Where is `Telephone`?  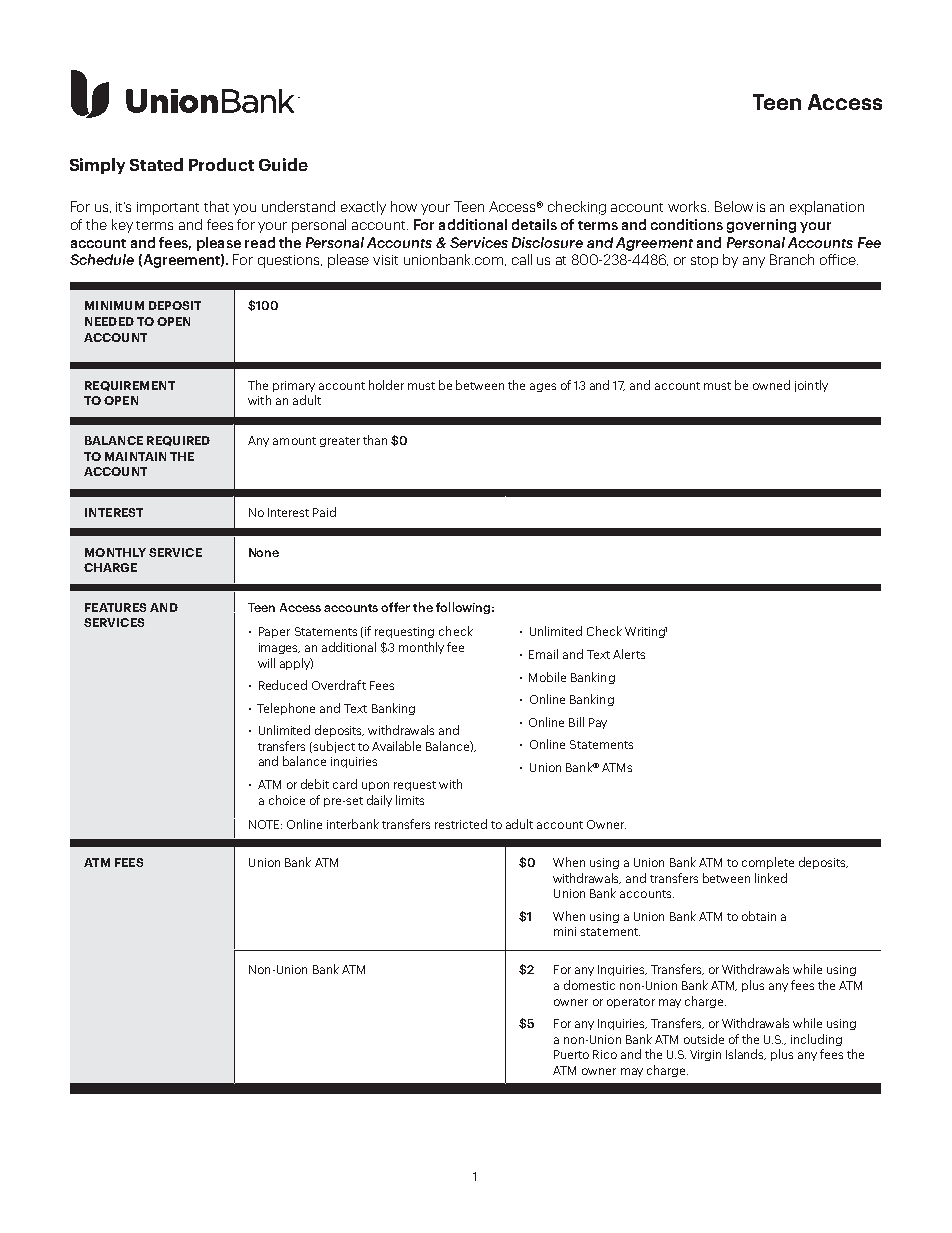
Telephone is located at coordinates (286, 709).
